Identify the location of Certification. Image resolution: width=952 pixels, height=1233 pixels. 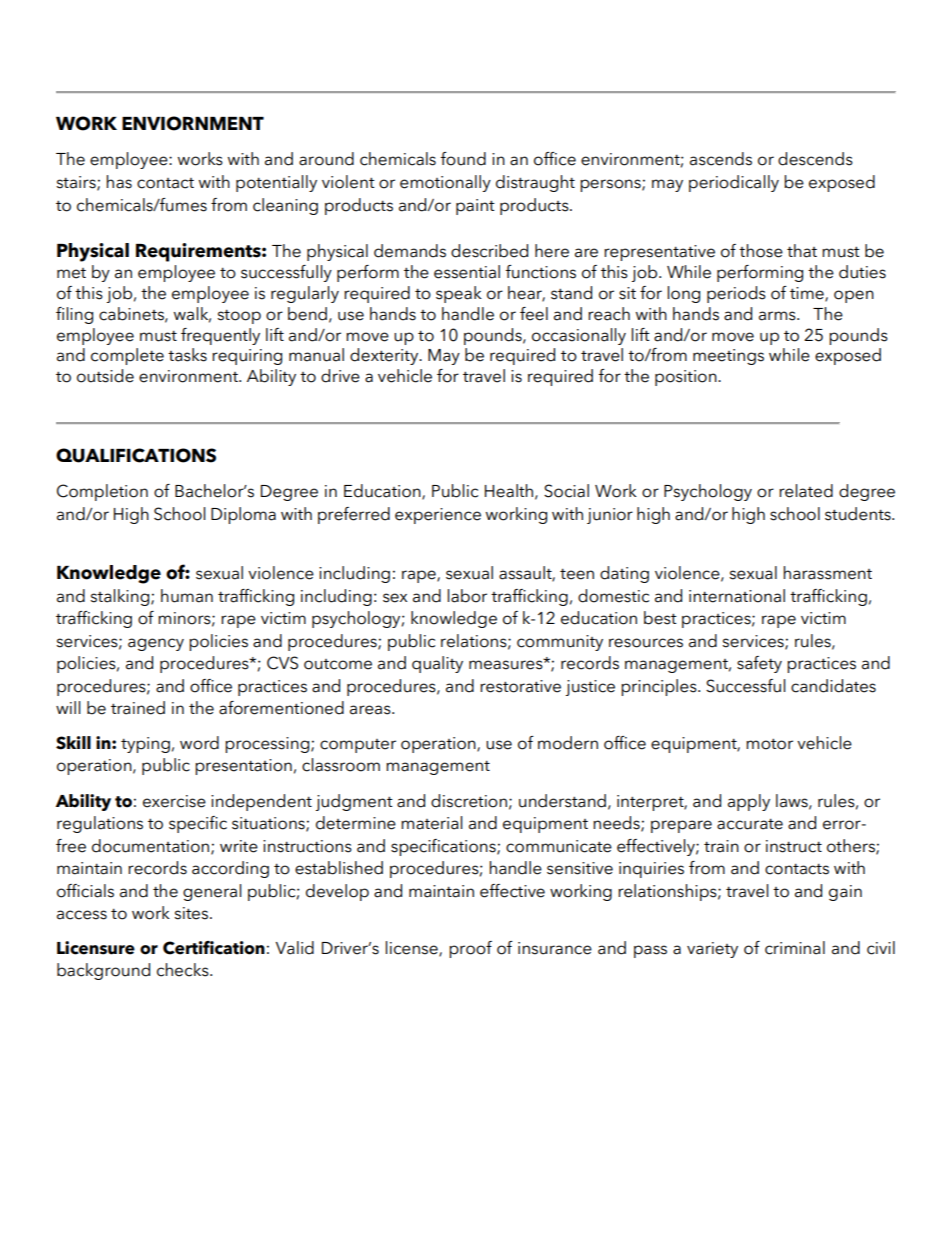
(214, 948).
